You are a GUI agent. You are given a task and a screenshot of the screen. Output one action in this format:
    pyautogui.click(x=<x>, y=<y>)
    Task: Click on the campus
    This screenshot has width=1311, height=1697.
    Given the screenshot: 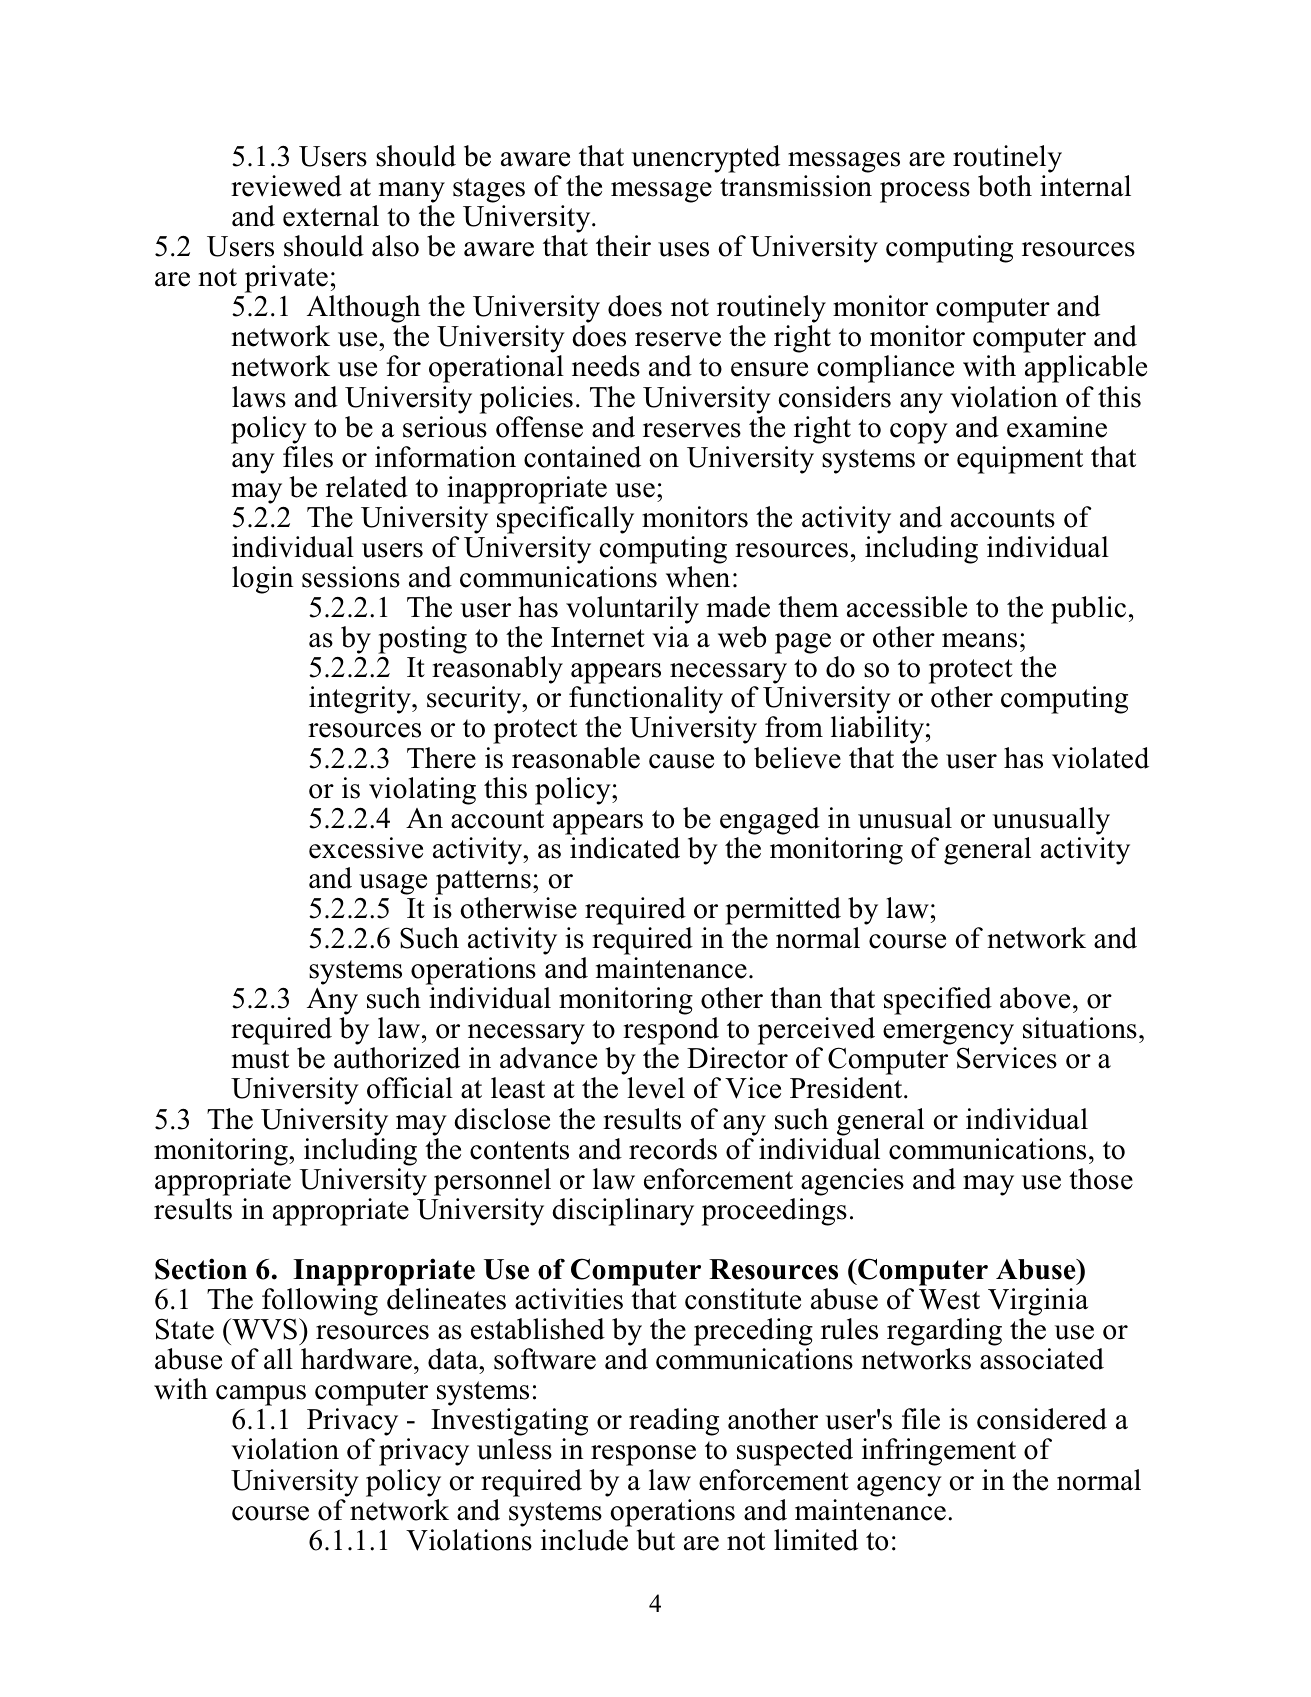 What is the action you would take?
    pyautogui.click(x=261, y=1397)
